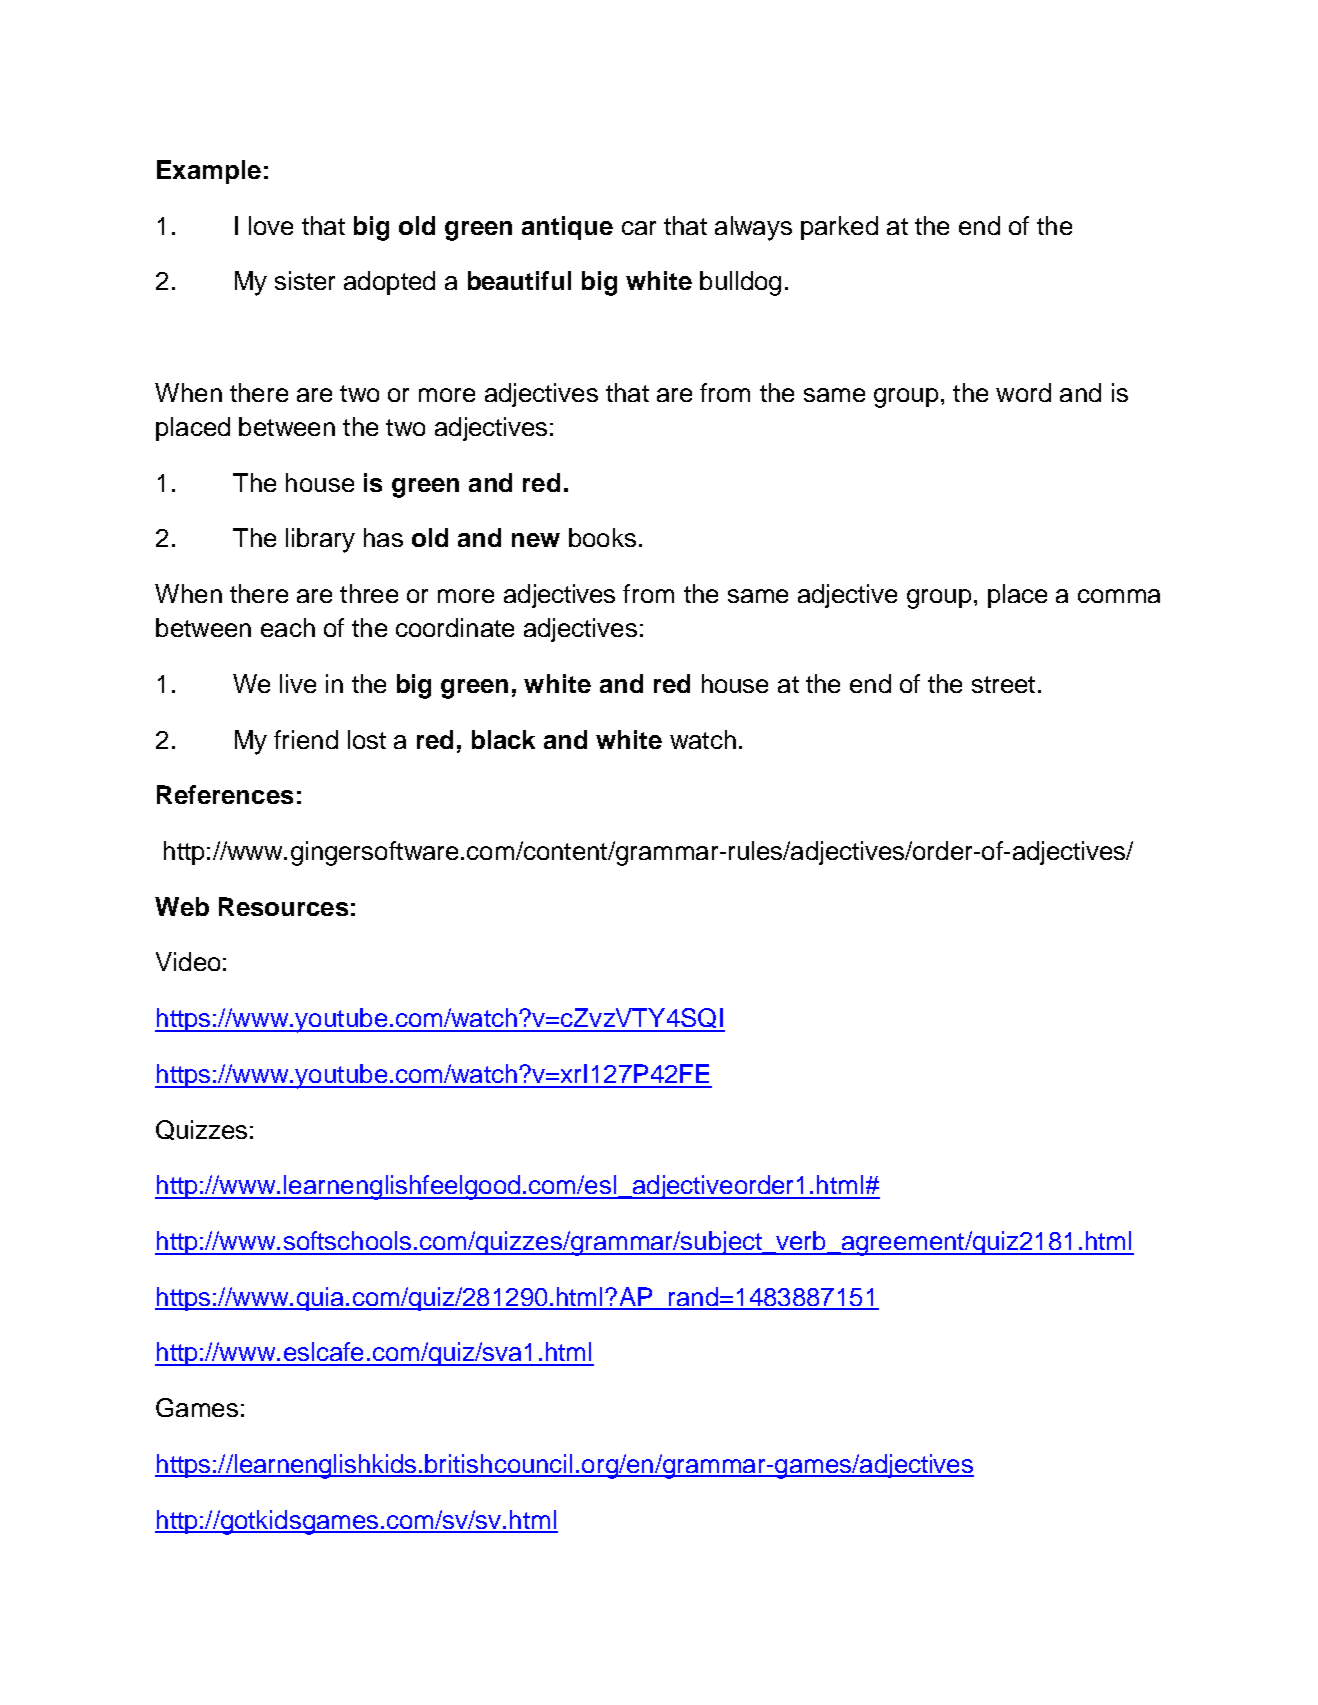 The height and width of the screenshot is (1705, 1318). I want to click on love, so click(271, 225).
